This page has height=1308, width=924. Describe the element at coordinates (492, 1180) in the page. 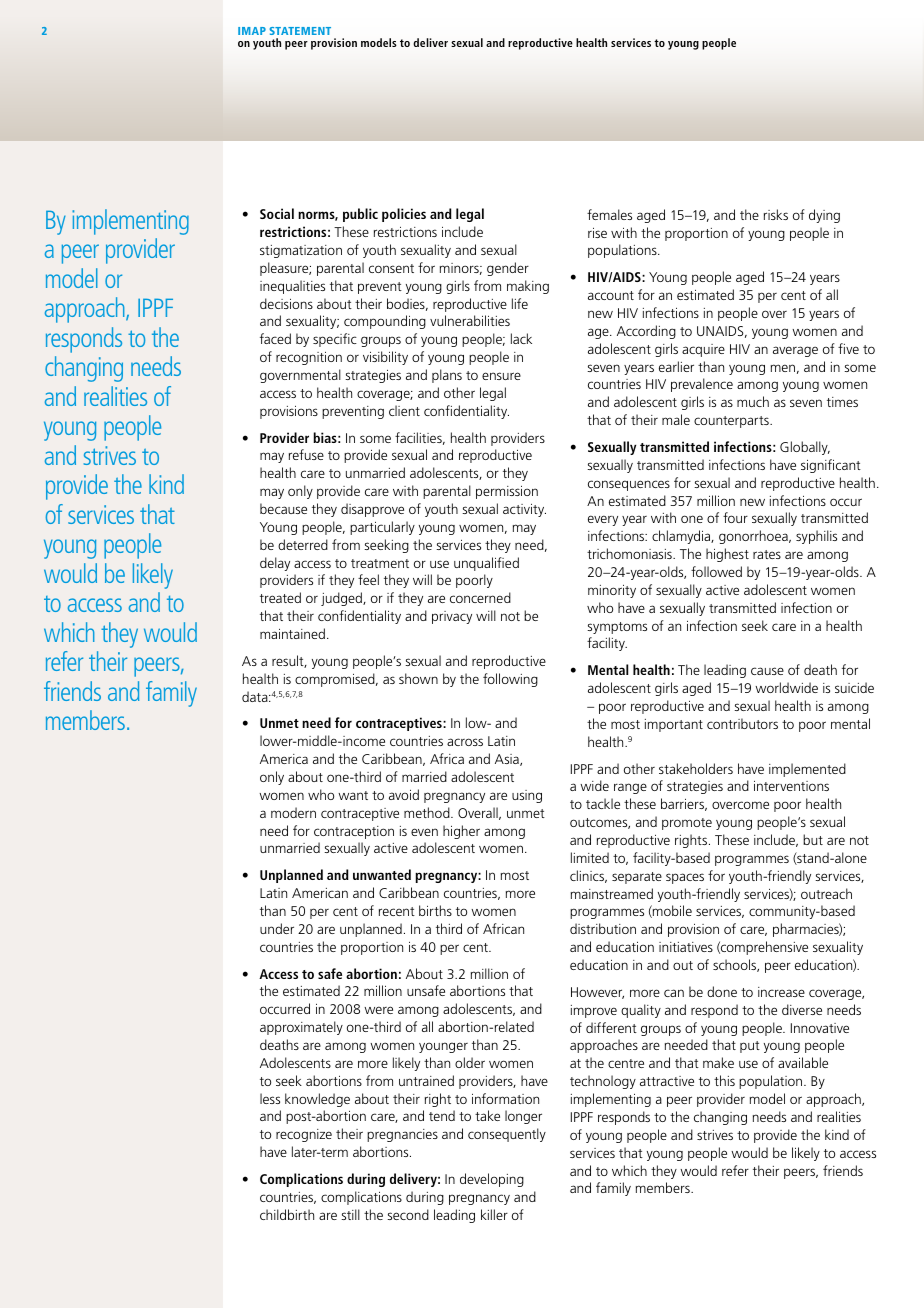

I see `developing` at that location.
